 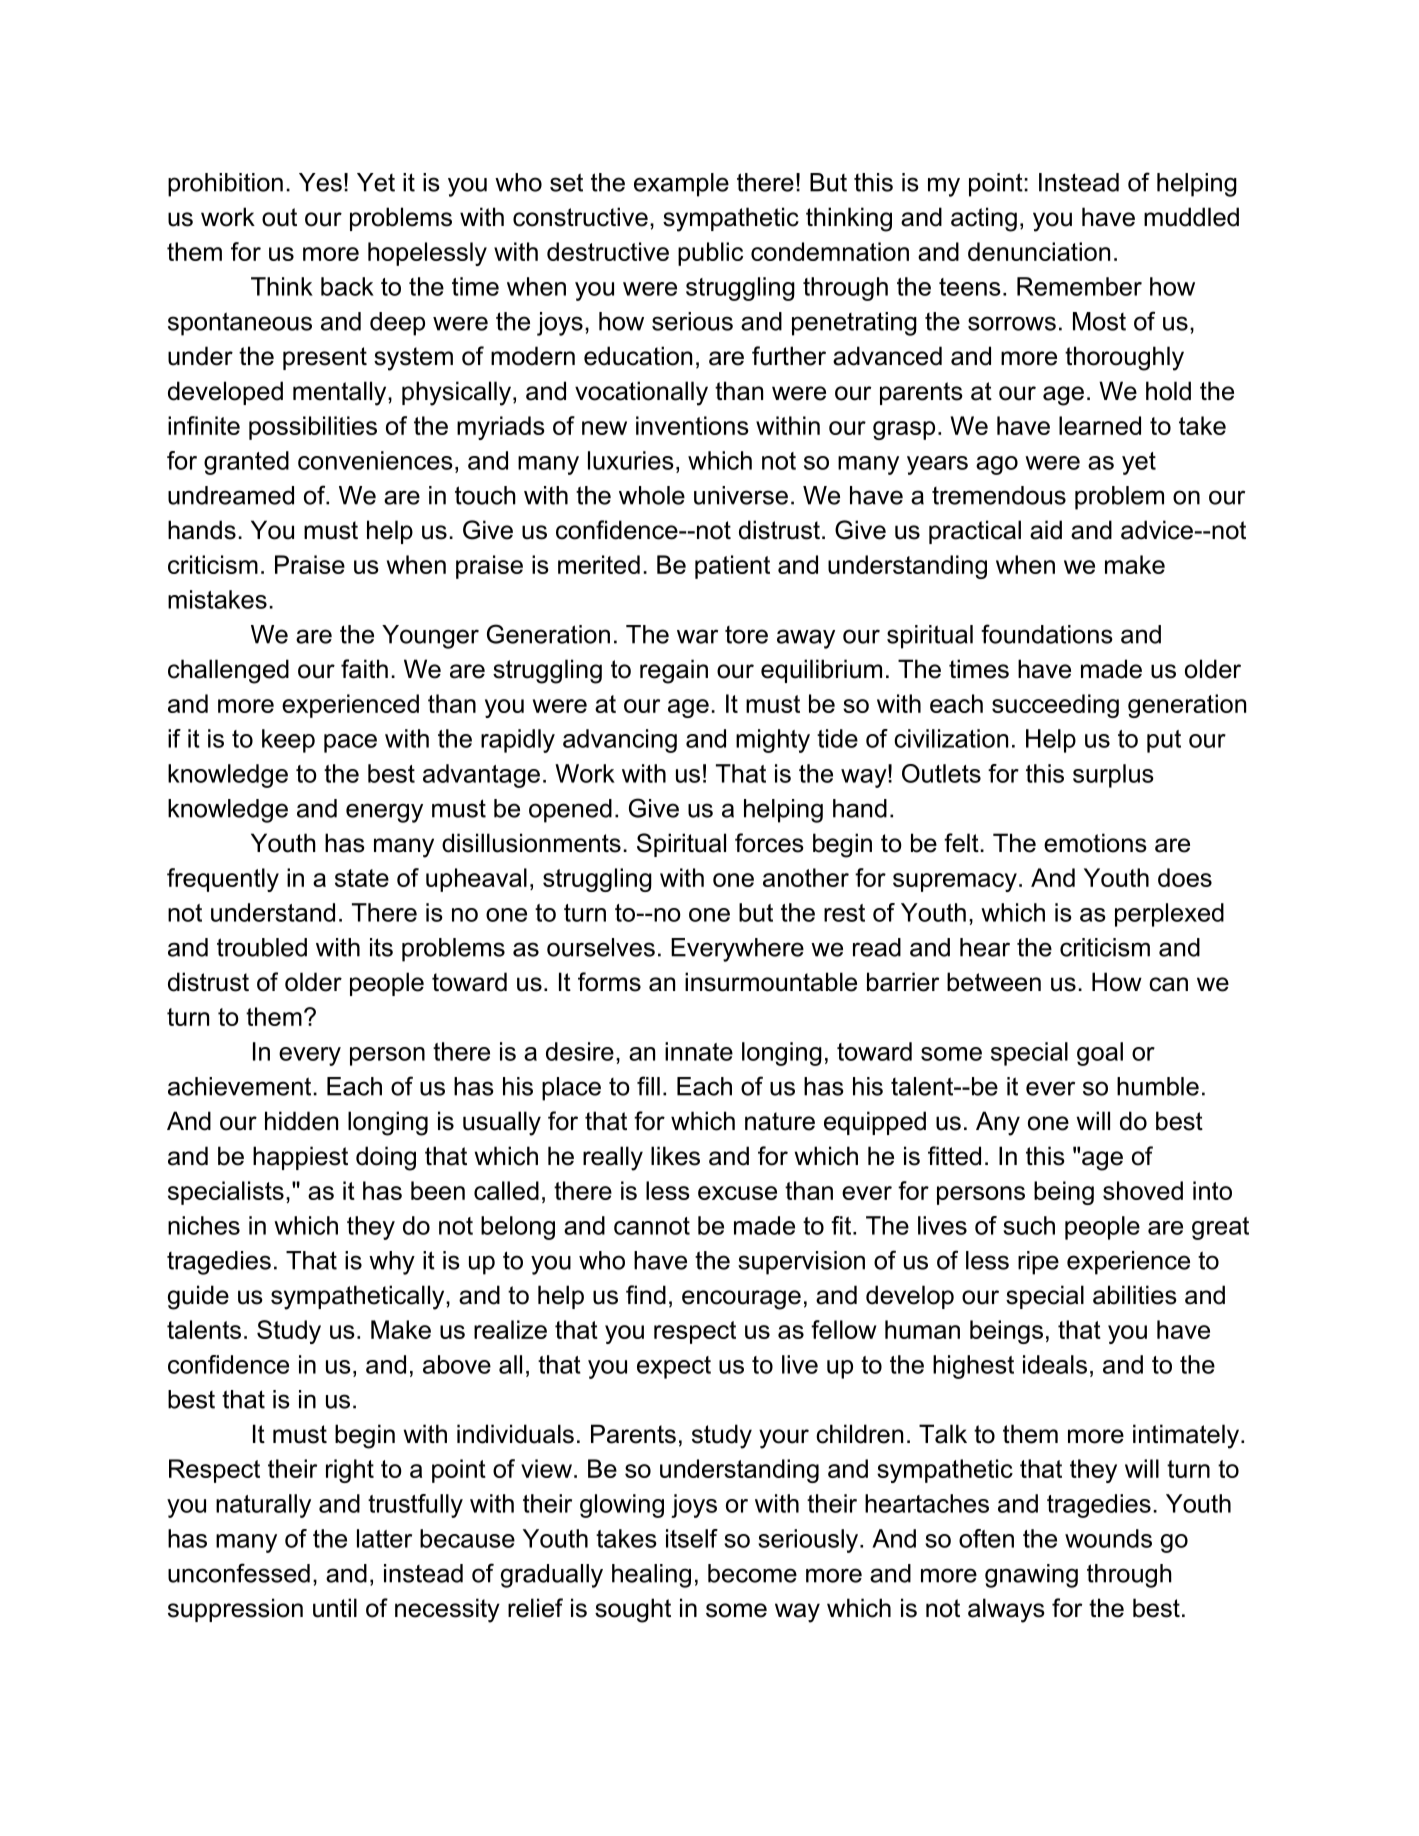 What do you see at coordinates (364, 669) in the screenshot?
I see `faith` at bounding box center [364, 669].
